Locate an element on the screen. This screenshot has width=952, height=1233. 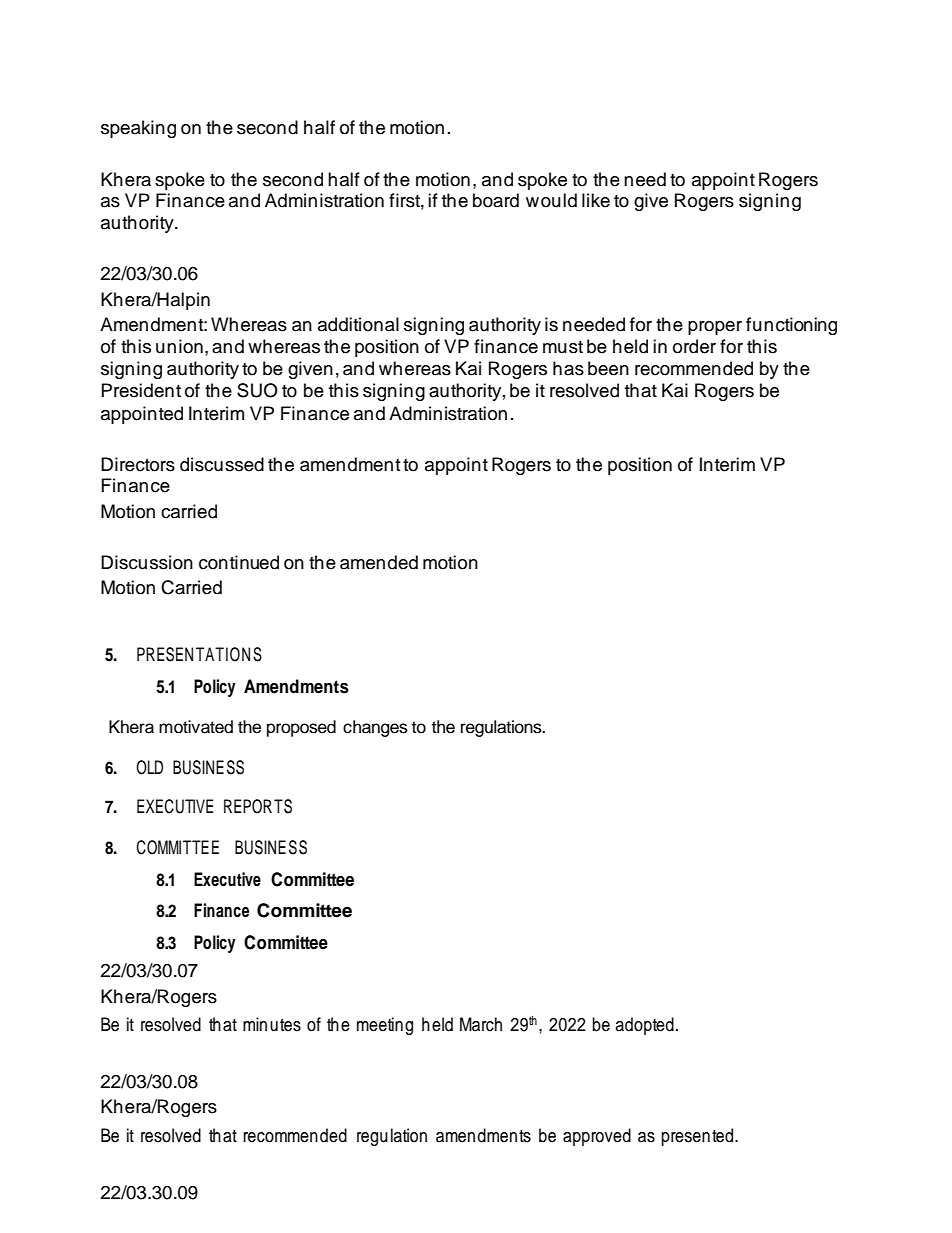
board is located at coordinates (496, 200).
